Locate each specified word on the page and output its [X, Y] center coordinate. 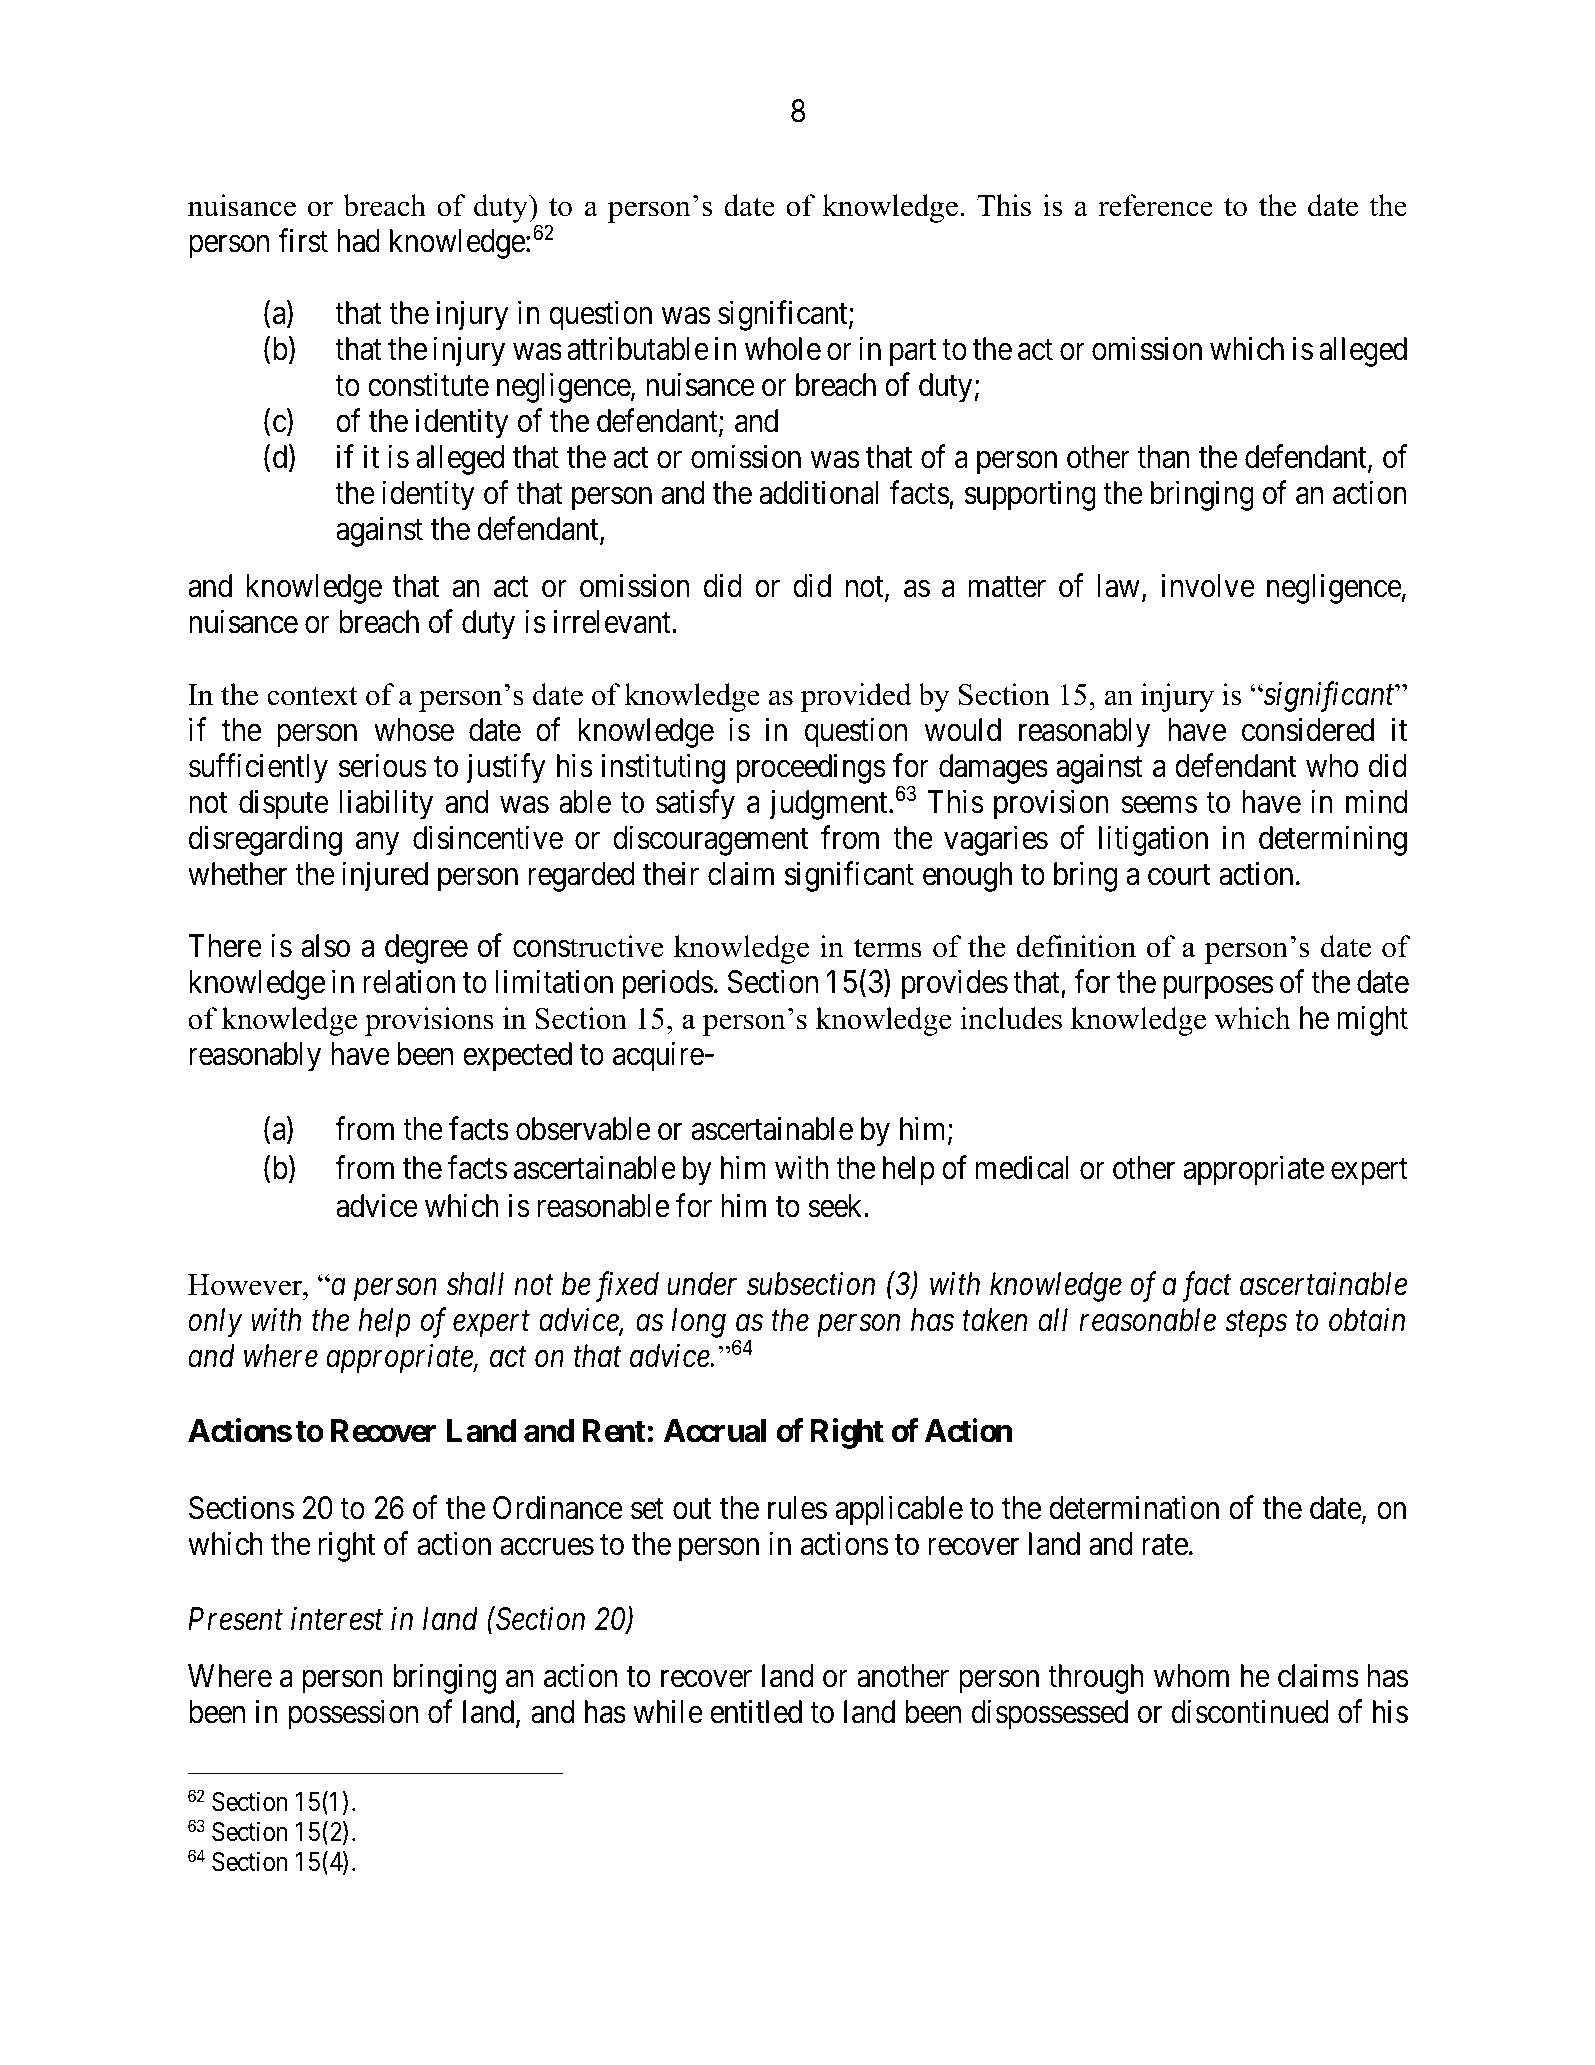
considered [1308, 730]
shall [475, 1284]
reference [1155, 205]
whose [414, 730]
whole [783, 349]
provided [856, 697]
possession [353, 1715]
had [358, 241]
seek [836, 1206]
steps [1256, 1325]
